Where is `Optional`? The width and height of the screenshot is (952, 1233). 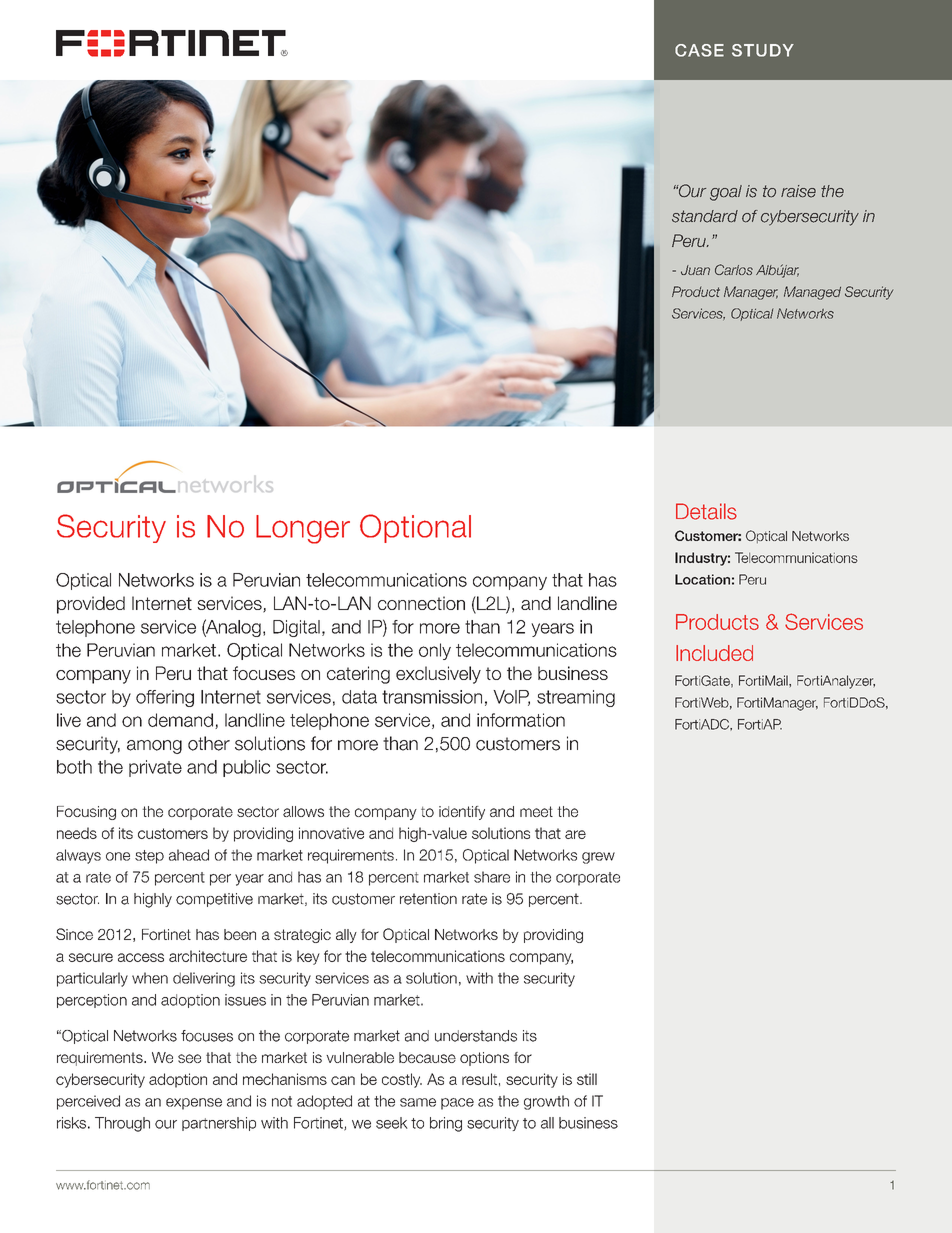
Optional is located at coordinates (415, 528).
